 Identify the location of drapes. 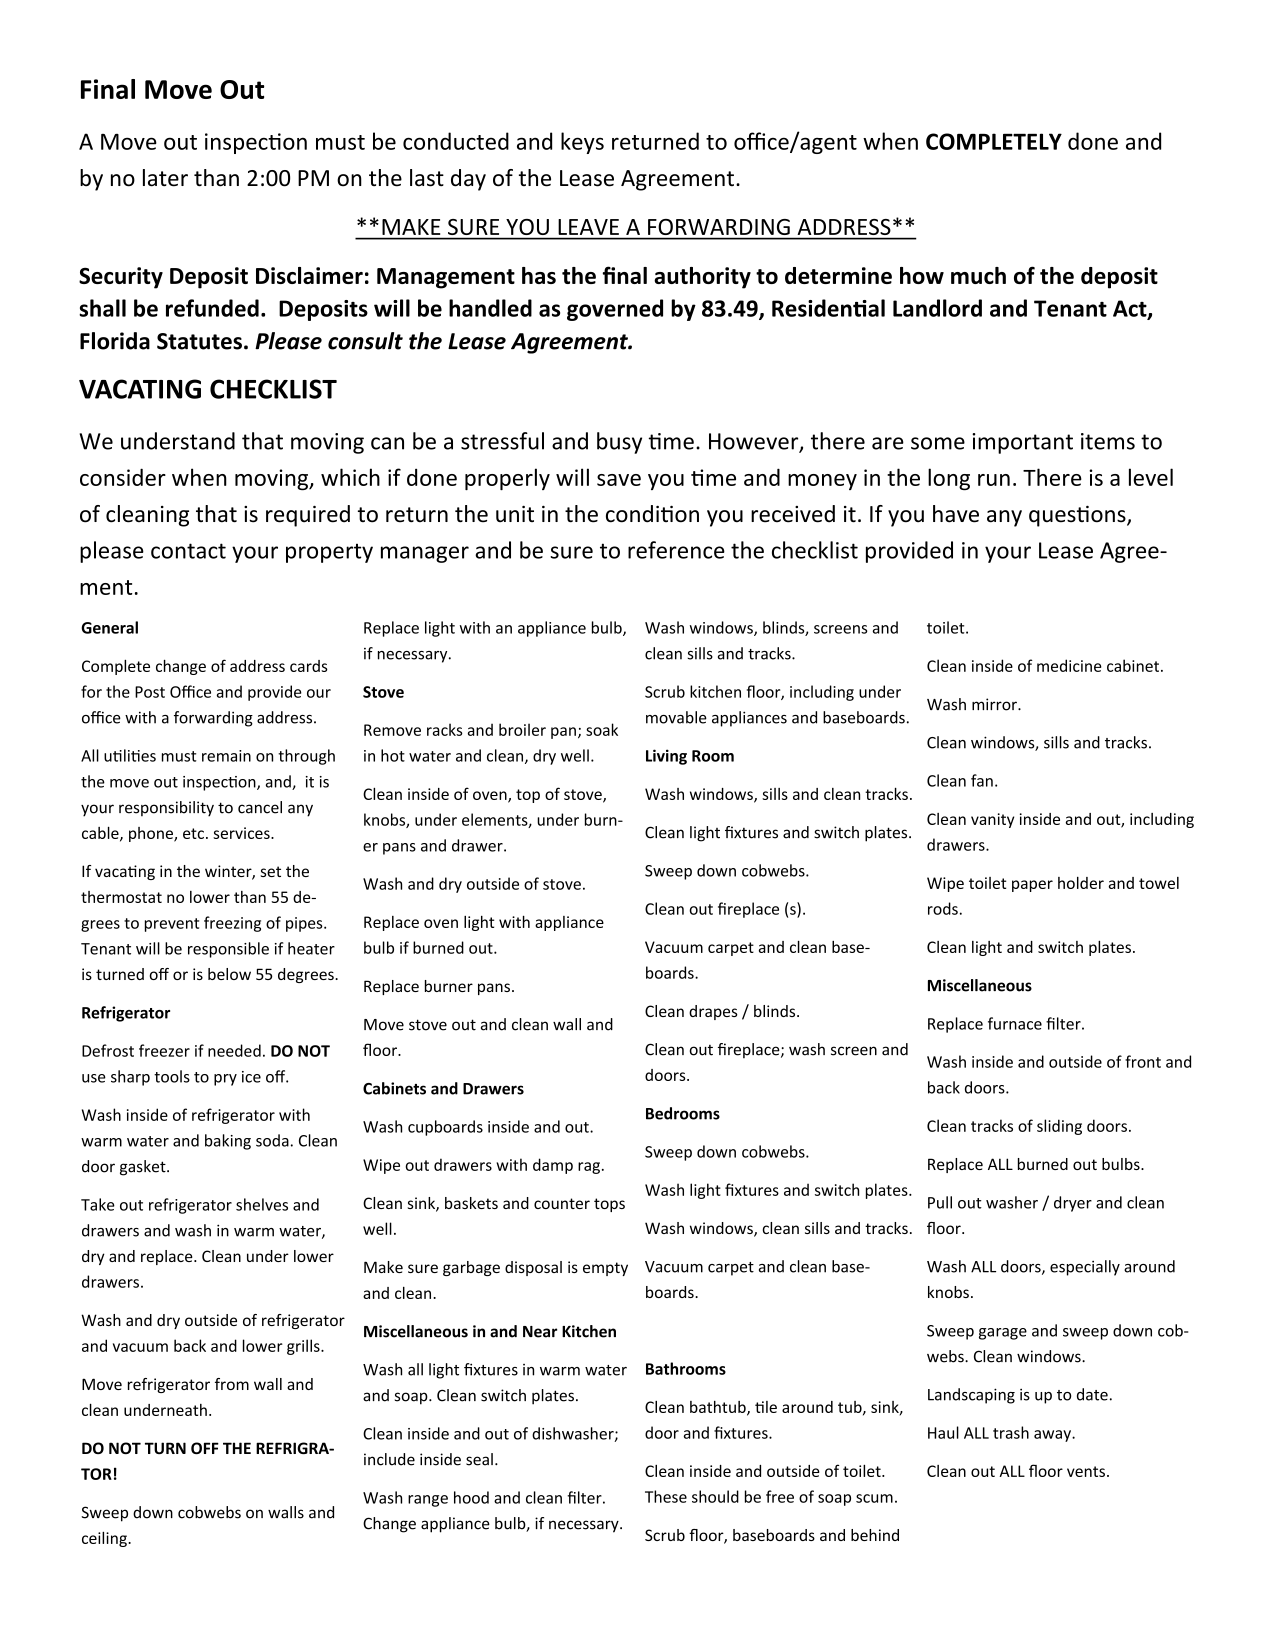
(713, 1012).
